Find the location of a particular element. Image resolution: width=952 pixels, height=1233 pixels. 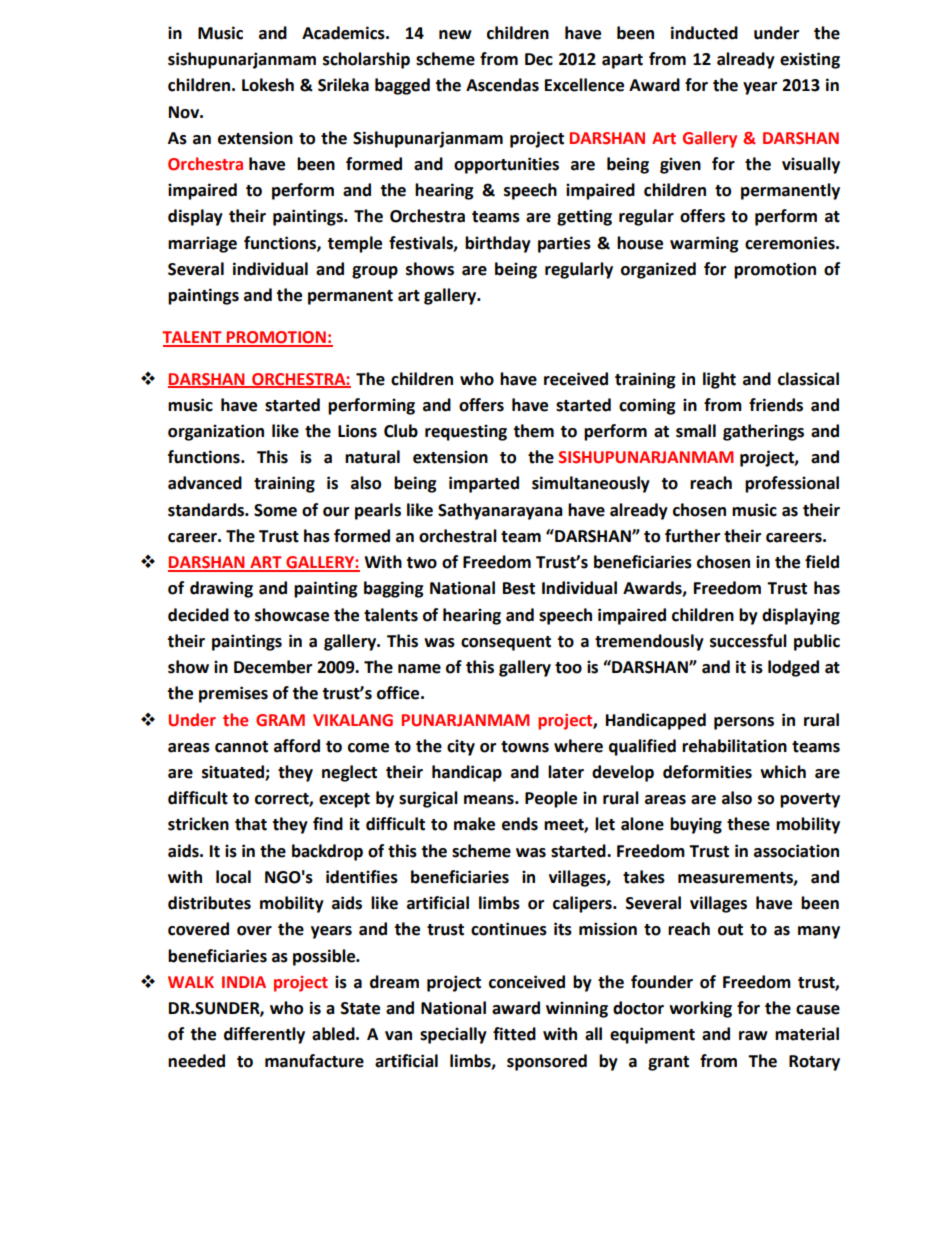

scholarship is located at coordinates (366, 60).
